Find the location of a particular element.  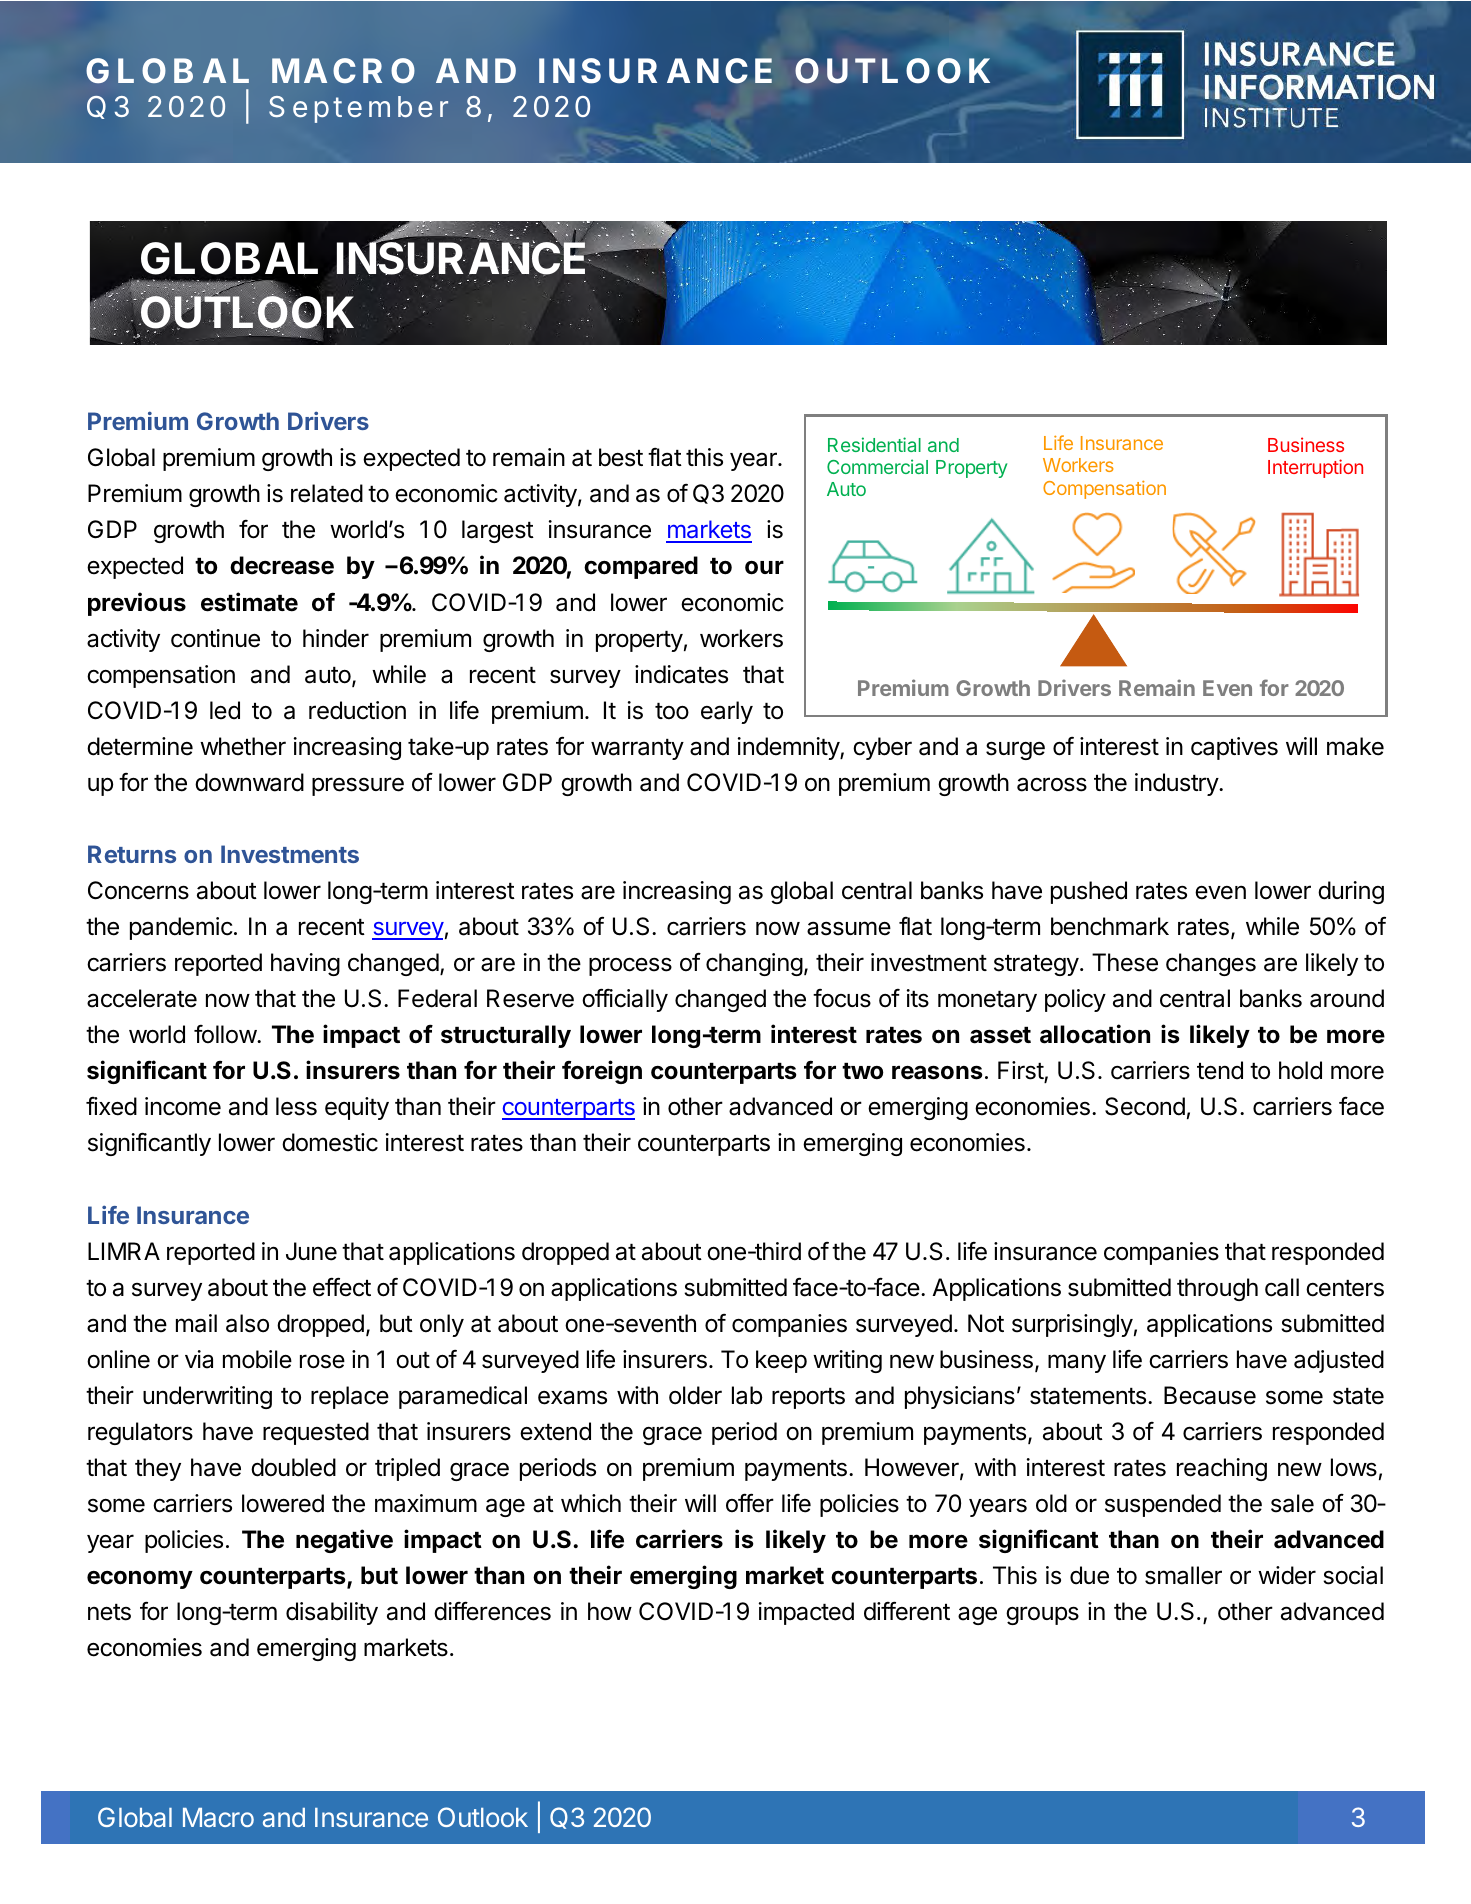

captives is located at coordinates (1234, 748).
